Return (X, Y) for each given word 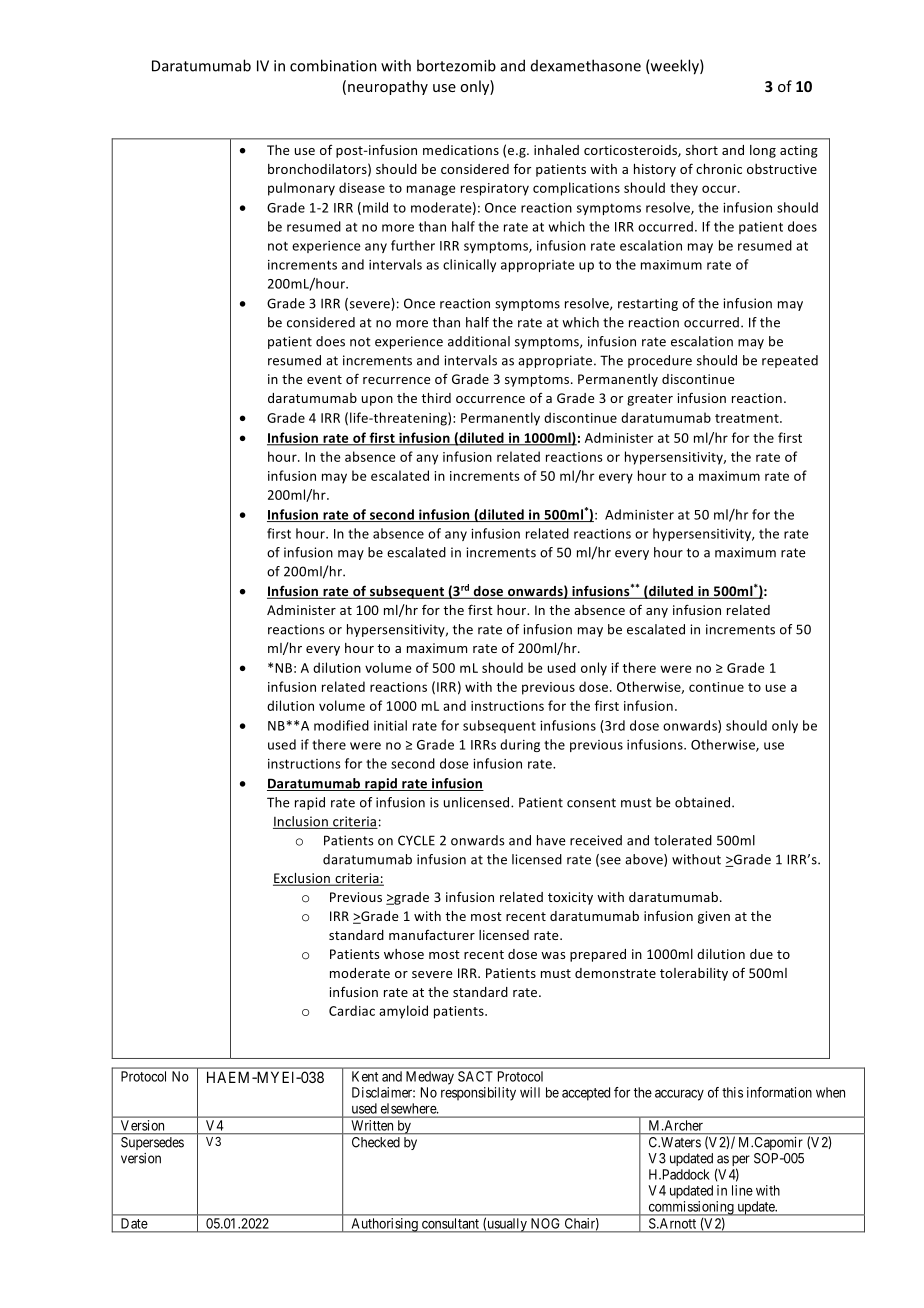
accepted (586, 1094)
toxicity (570, 898)
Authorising (384, 1225)
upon (377, 401)
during (520, 745)
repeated (790, 361)
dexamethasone (586, 65)
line (742, 1190)
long (763, 151)
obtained (704, 802)
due (761, 954)
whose (404, 954)
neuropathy (388, 87)
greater (650, 400)
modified (341, 725)
